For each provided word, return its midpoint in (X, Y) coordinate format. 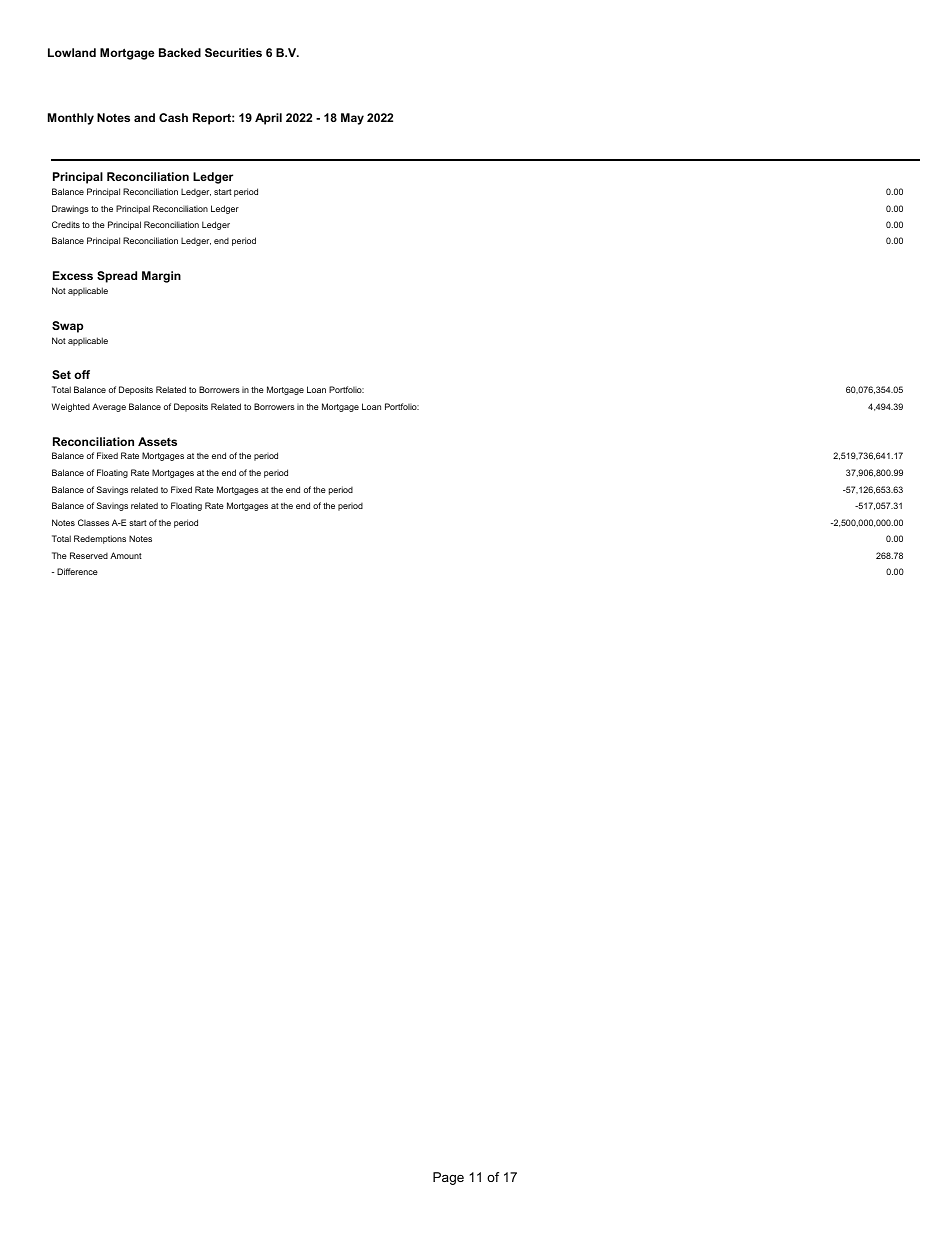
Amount (126, 555)
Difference (77, 571)
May (352, 119)
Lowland (72, 52)
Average (109, 407)
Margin (161, 277)
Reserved (89, 555)
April (268, 119)
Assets (157, 441)
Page (448, 1178)
